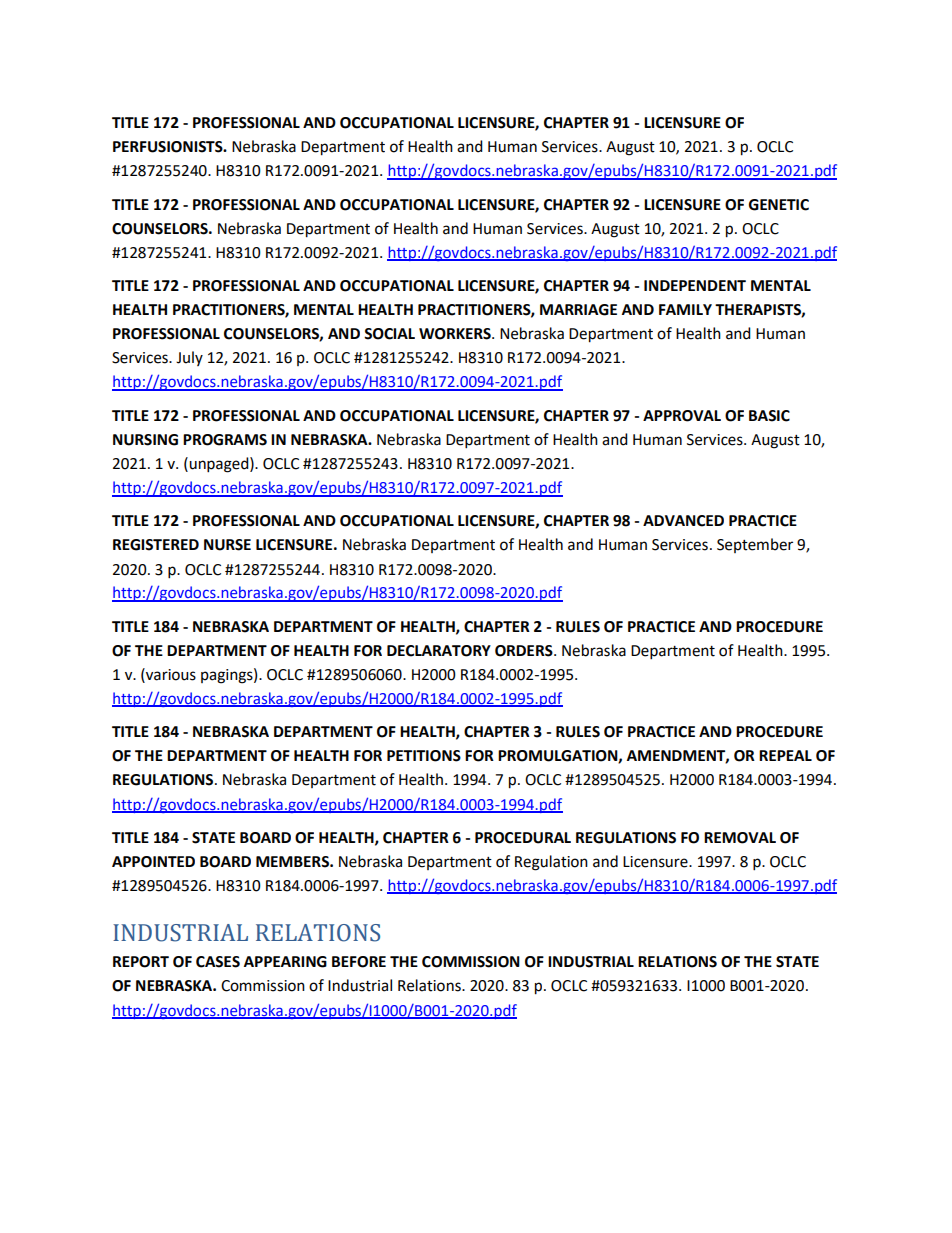 The image size is (952, 1233). Describe the element at coordinates (779, 205) in the document. I see `GENETIC` at that location.
